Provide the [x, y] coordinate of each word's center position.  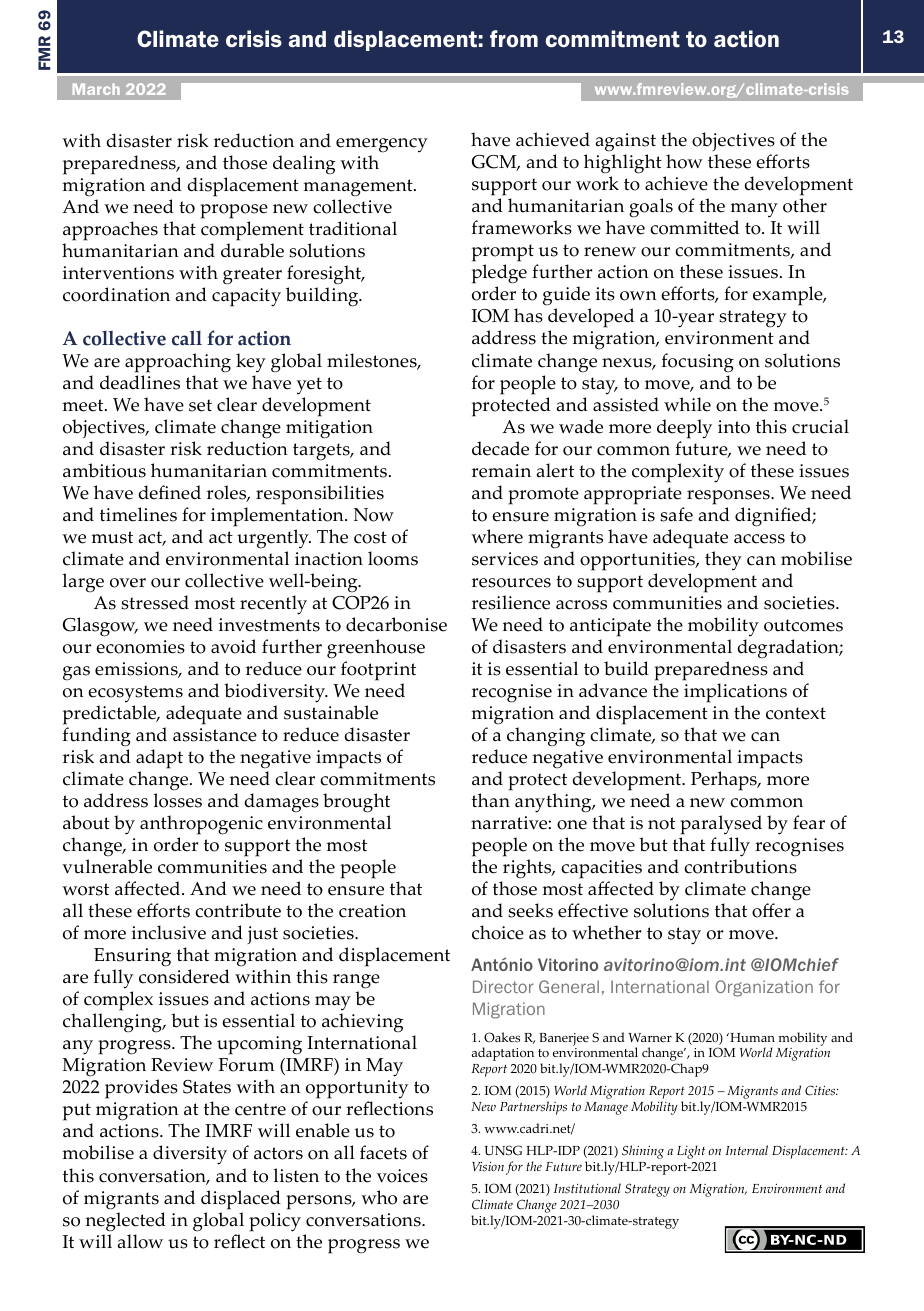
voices [402, 1176]
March [96, 89]
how [684, 161]
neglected [125, 1222]
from [514, 38]
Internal [746, 1150]
